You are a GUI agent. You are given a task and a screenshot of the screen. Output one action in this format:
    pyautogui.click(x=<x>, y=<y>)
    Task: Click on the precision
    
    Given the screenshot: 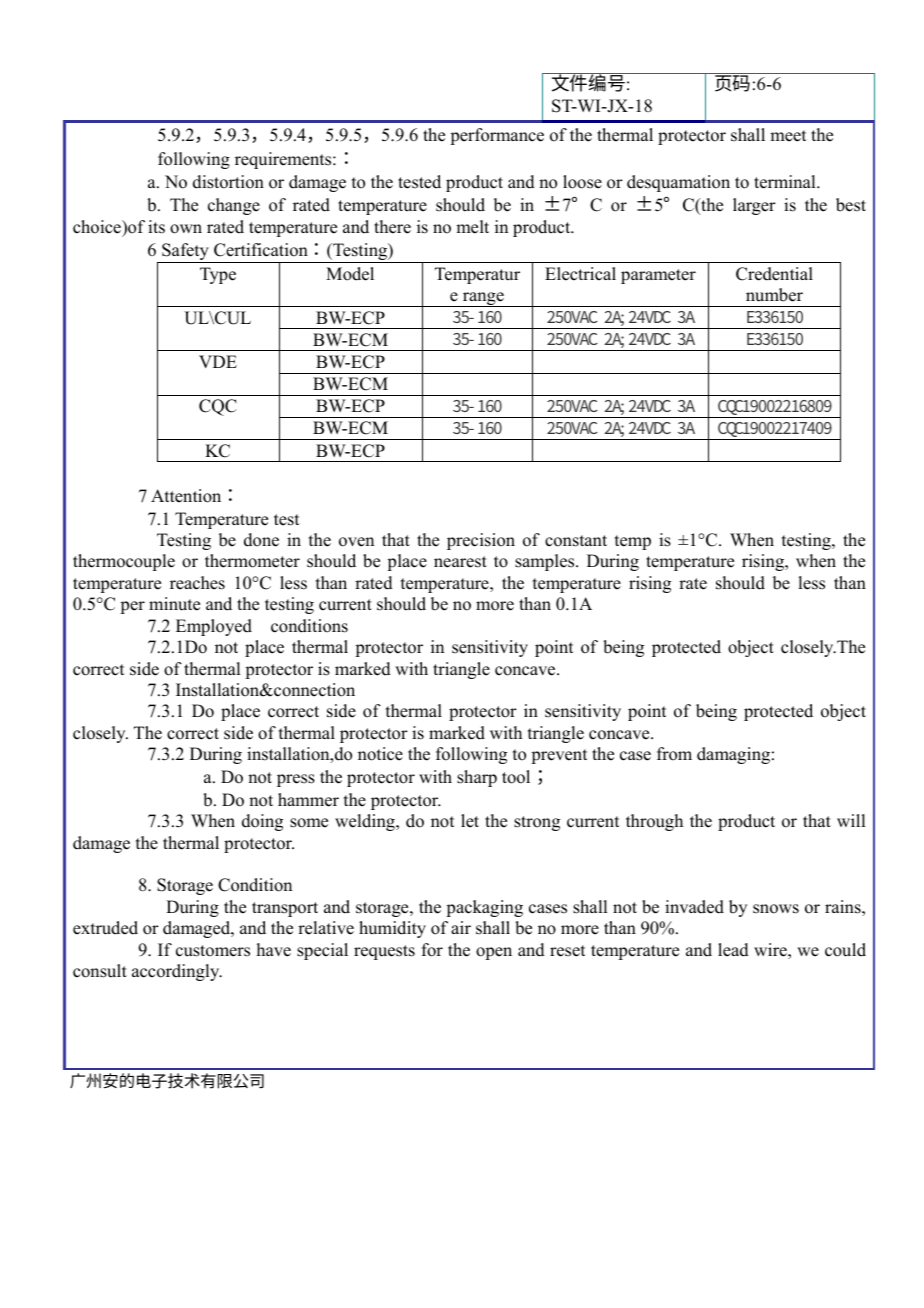 What is the action you would take?
    pyautogui.click(x=481, y=541)
